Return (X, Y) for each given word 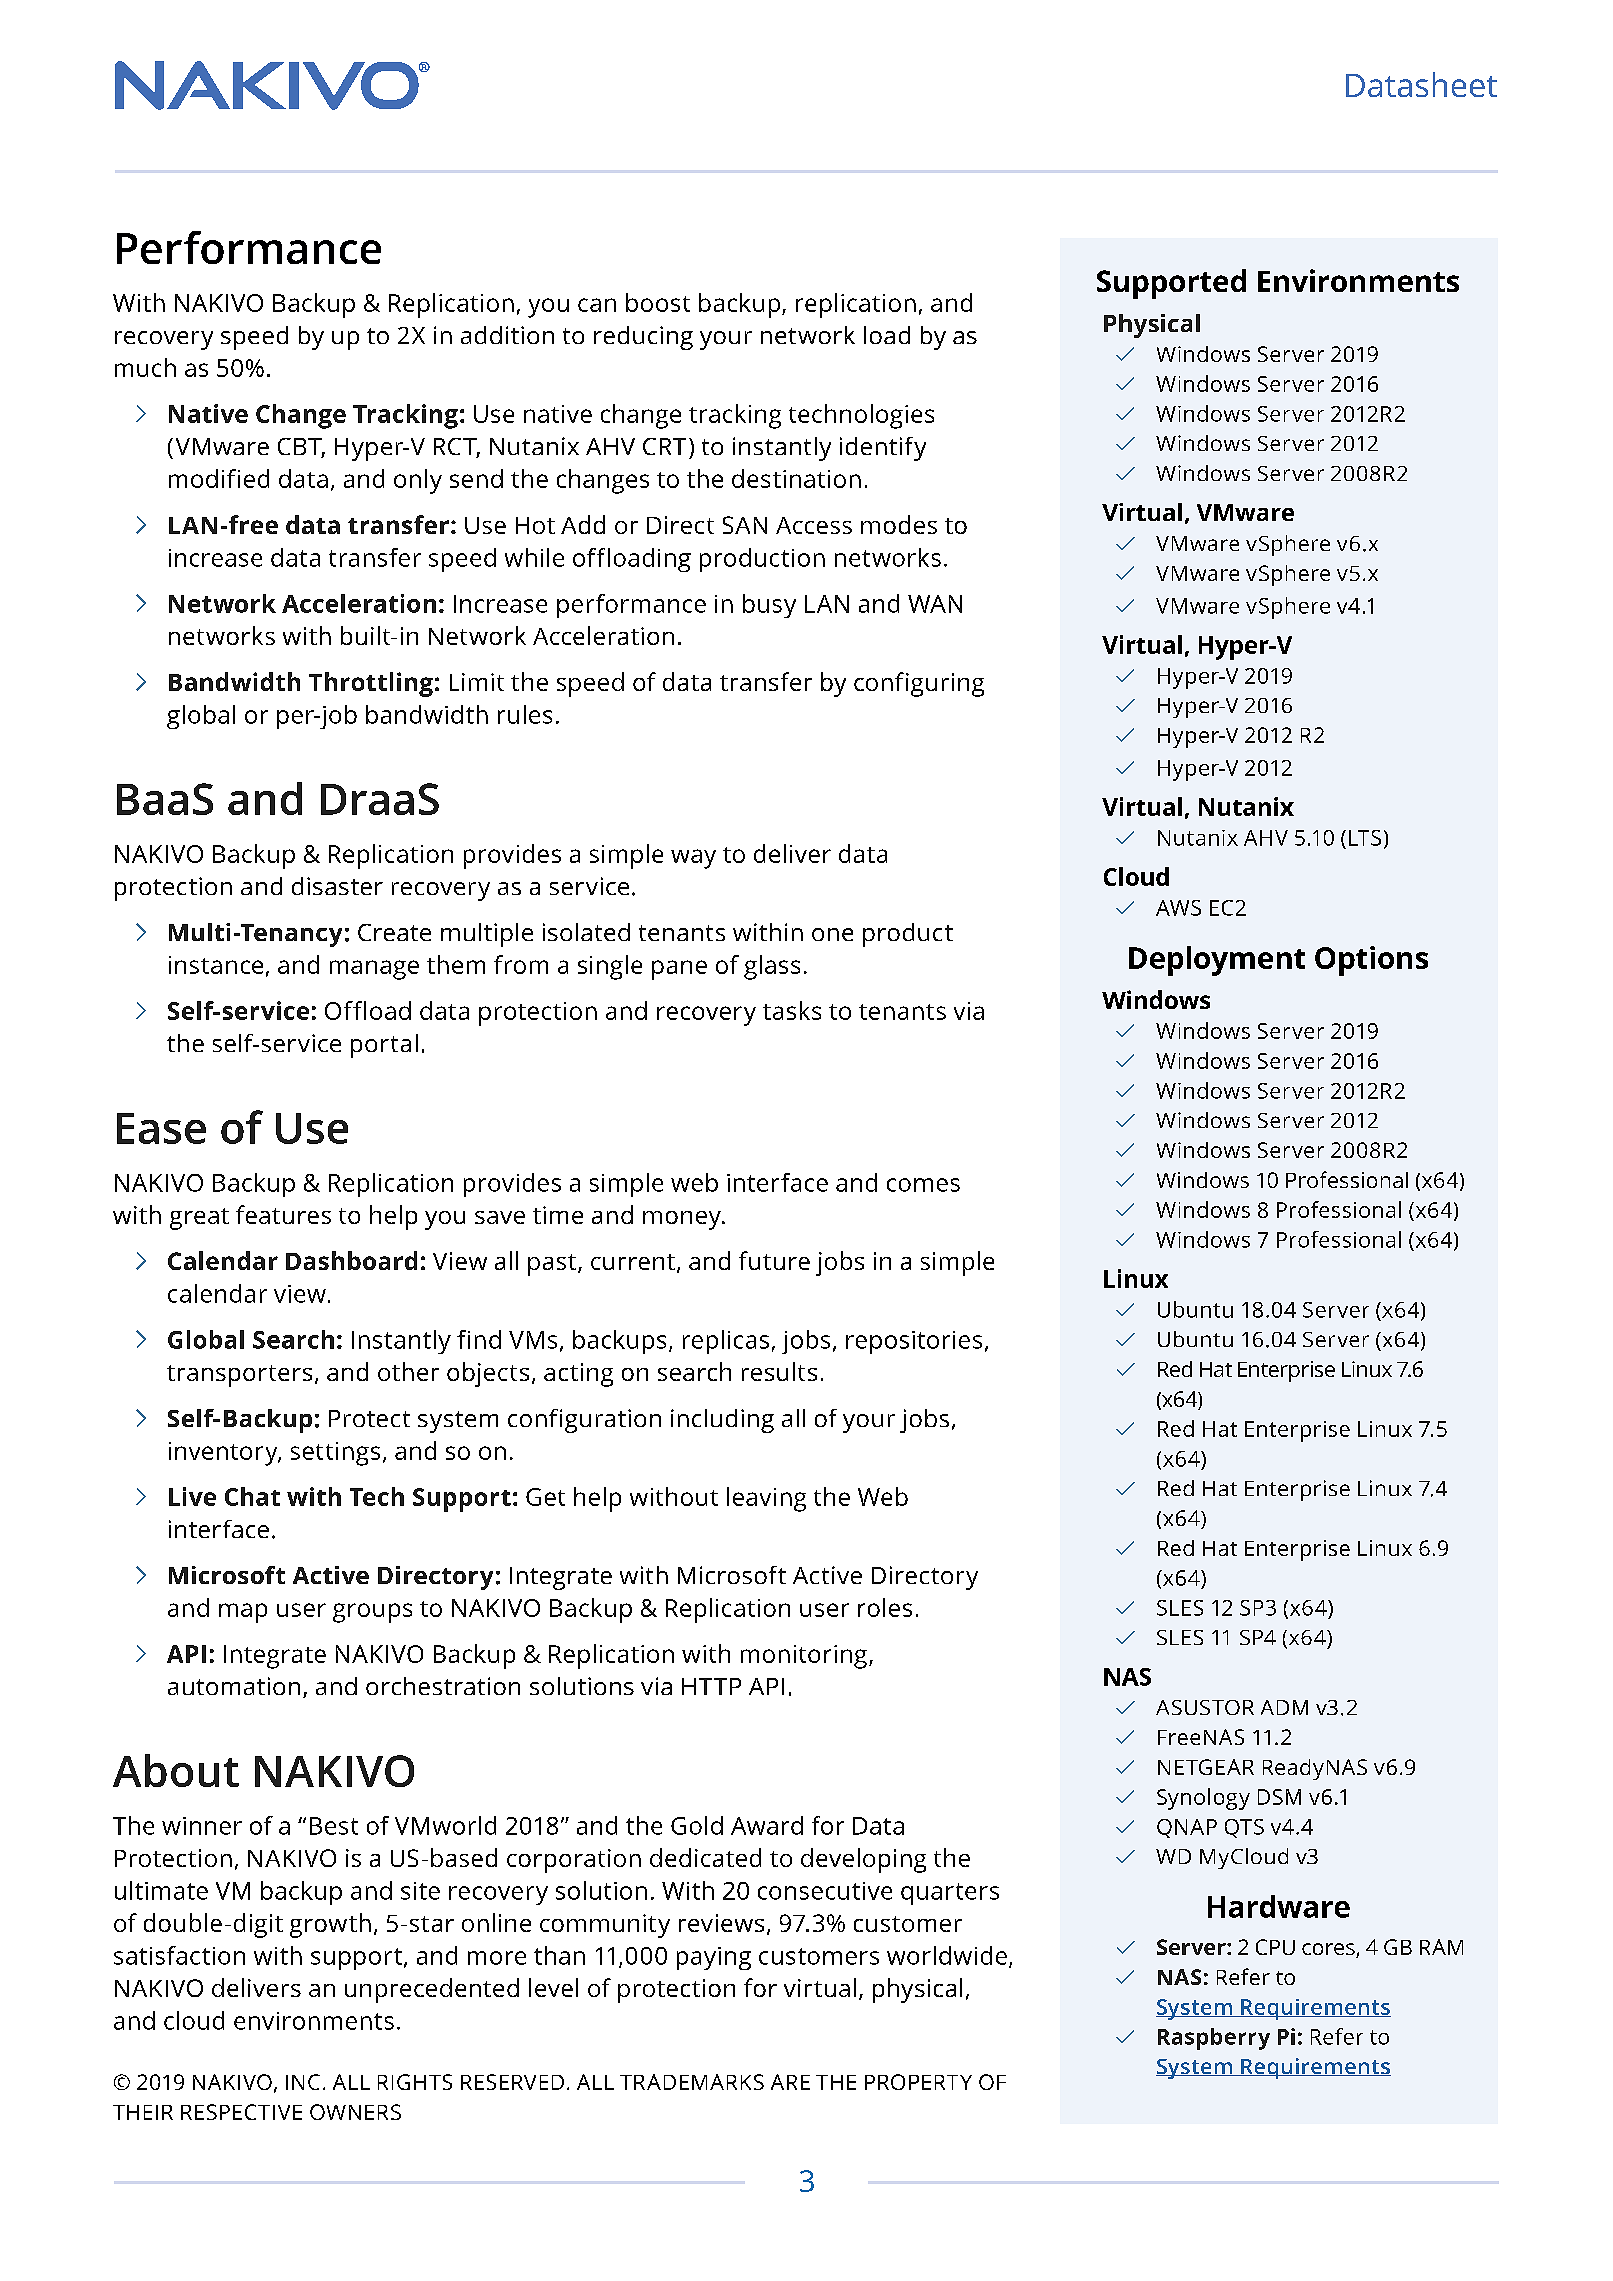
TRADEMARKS (692, 2082)
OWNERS (355, 2112)
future (774, 1260)
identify (883, 449)
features (283, 1214)
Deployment (1217, 961)
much (145, 367)
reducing (643, 338)
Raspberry (1214, 2039)
